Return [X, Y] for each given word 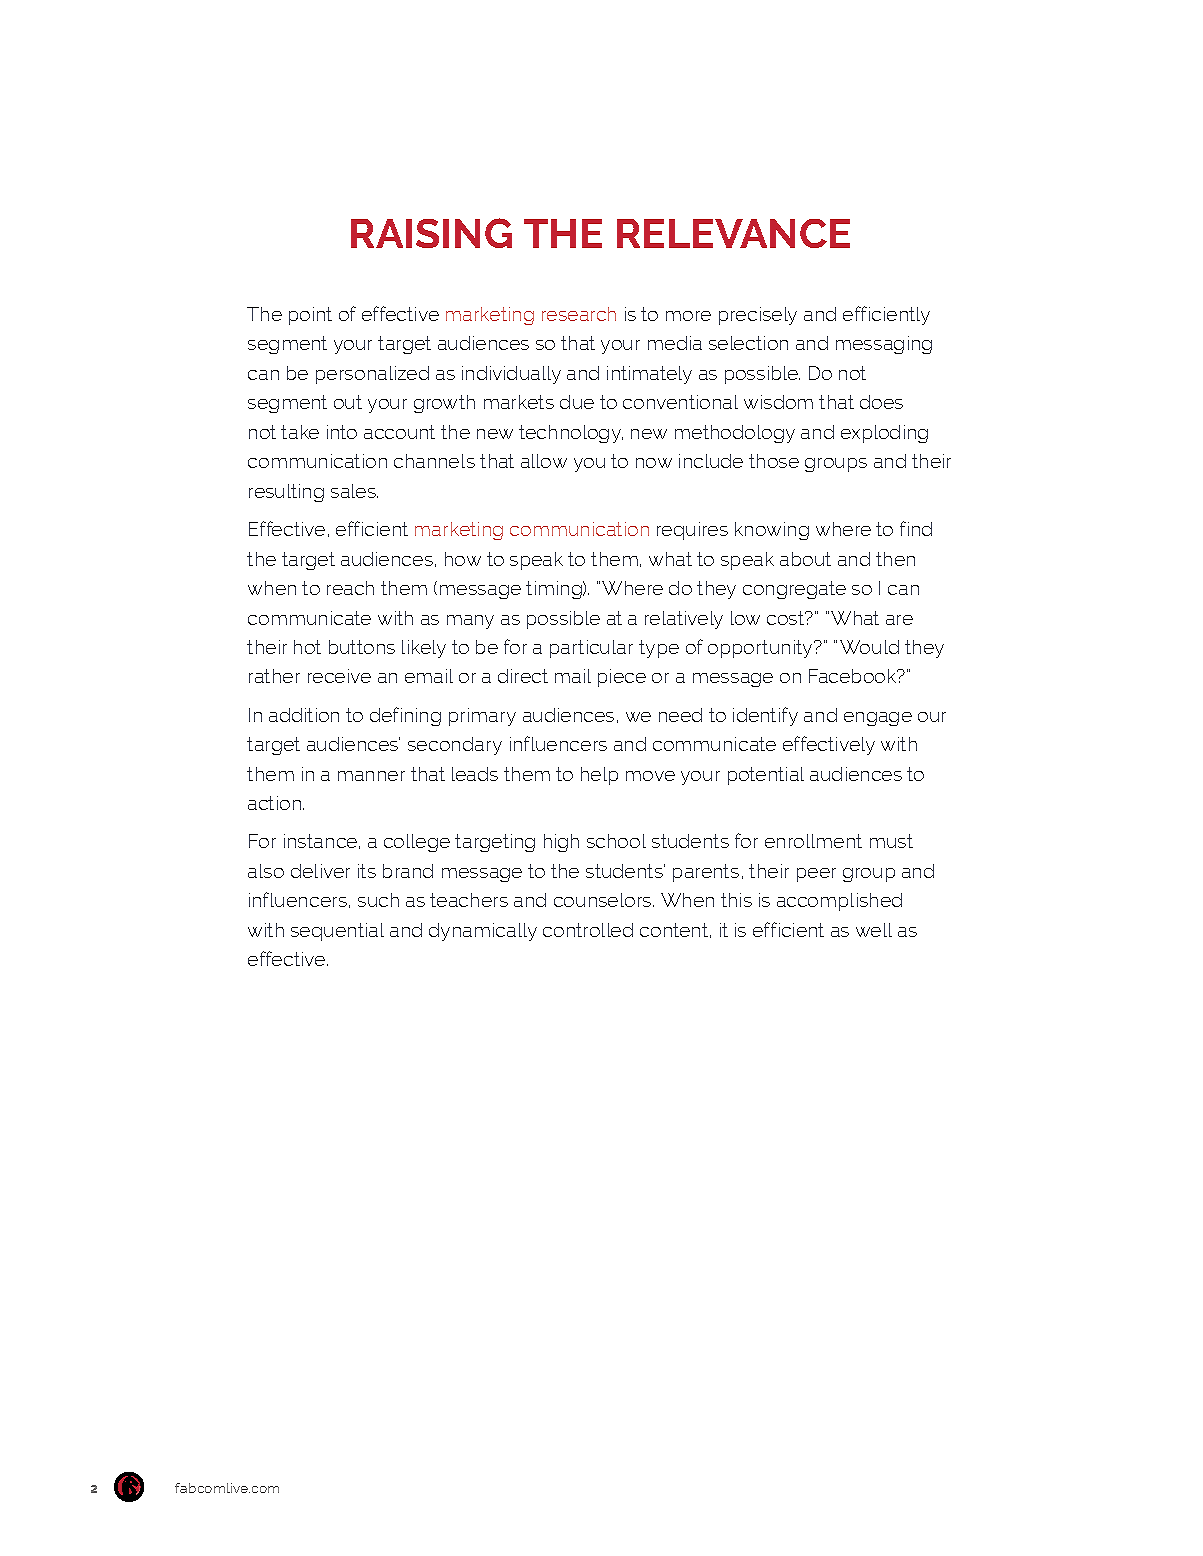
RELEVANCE [733, 233]
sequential [337, 932]
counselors [604, 900]
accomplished [839, 902]
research [579, 314]
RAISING [431, 233]
